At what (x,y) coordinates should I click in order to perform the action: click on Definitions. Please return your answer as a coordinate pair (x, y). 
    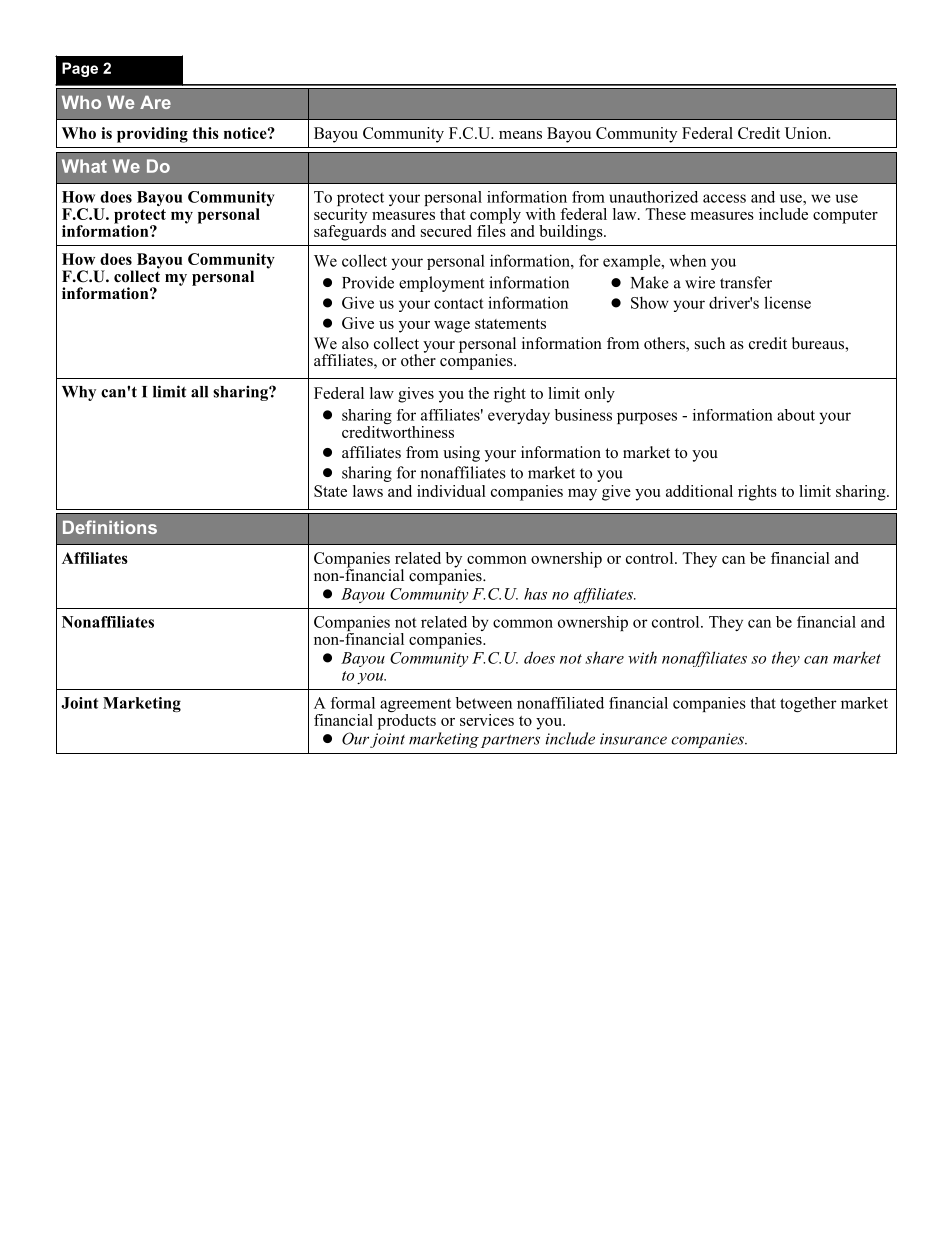
    Looking at the image, I should click on (110, 527).
